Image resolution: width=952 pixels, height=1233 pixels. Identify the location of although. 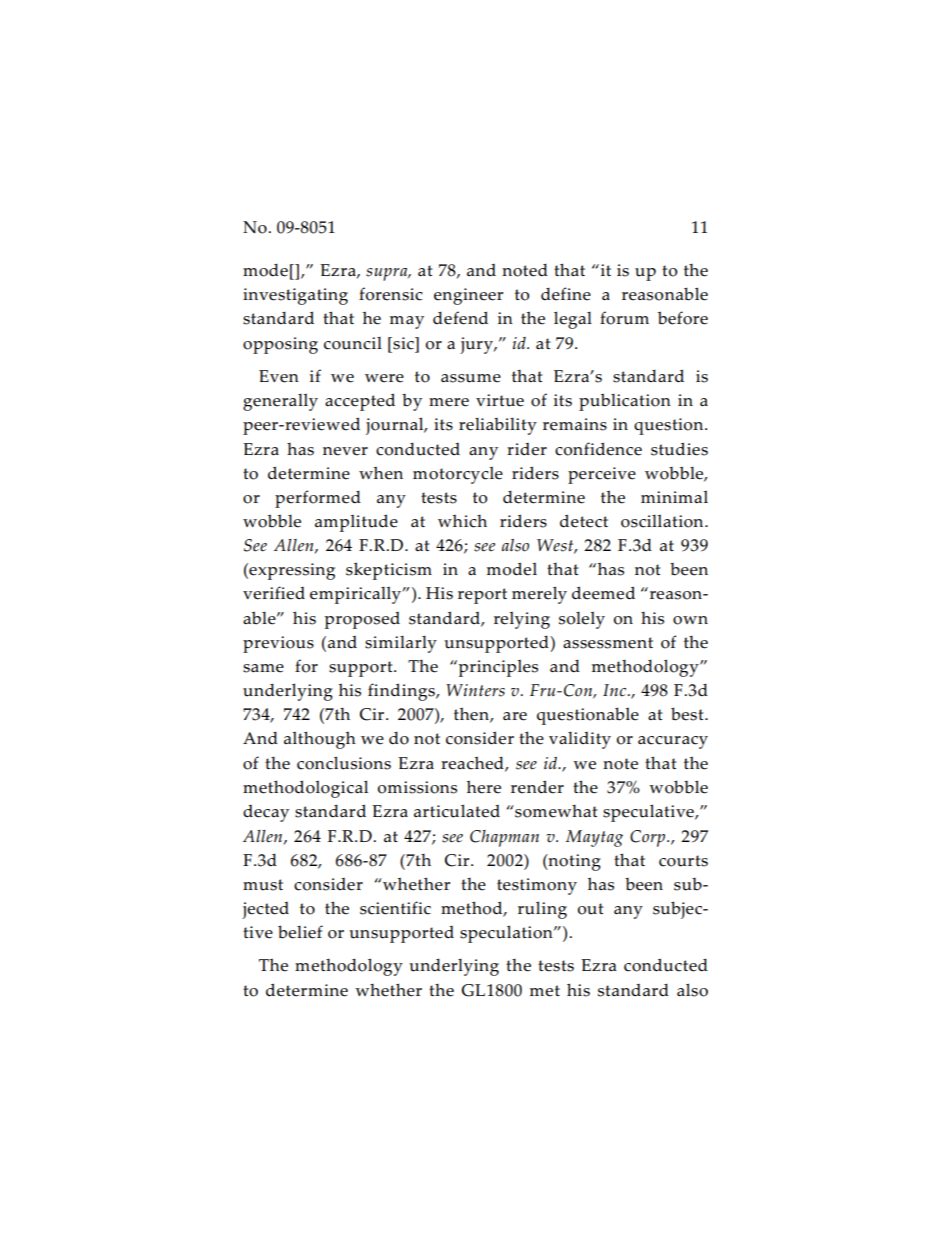
(320, 740).
